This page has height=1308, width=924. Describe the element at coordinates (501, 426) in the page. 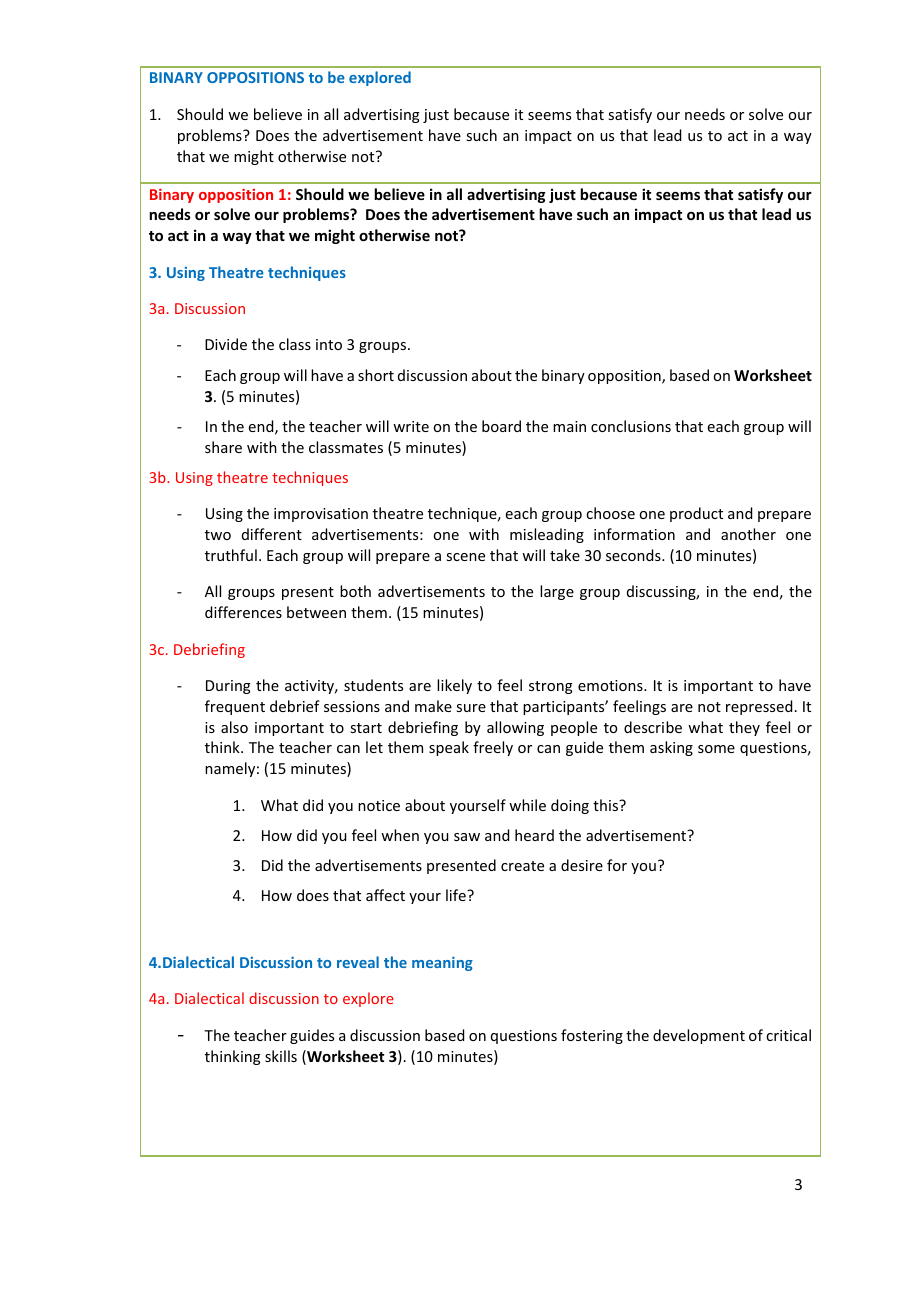

I see `board` at that location.
